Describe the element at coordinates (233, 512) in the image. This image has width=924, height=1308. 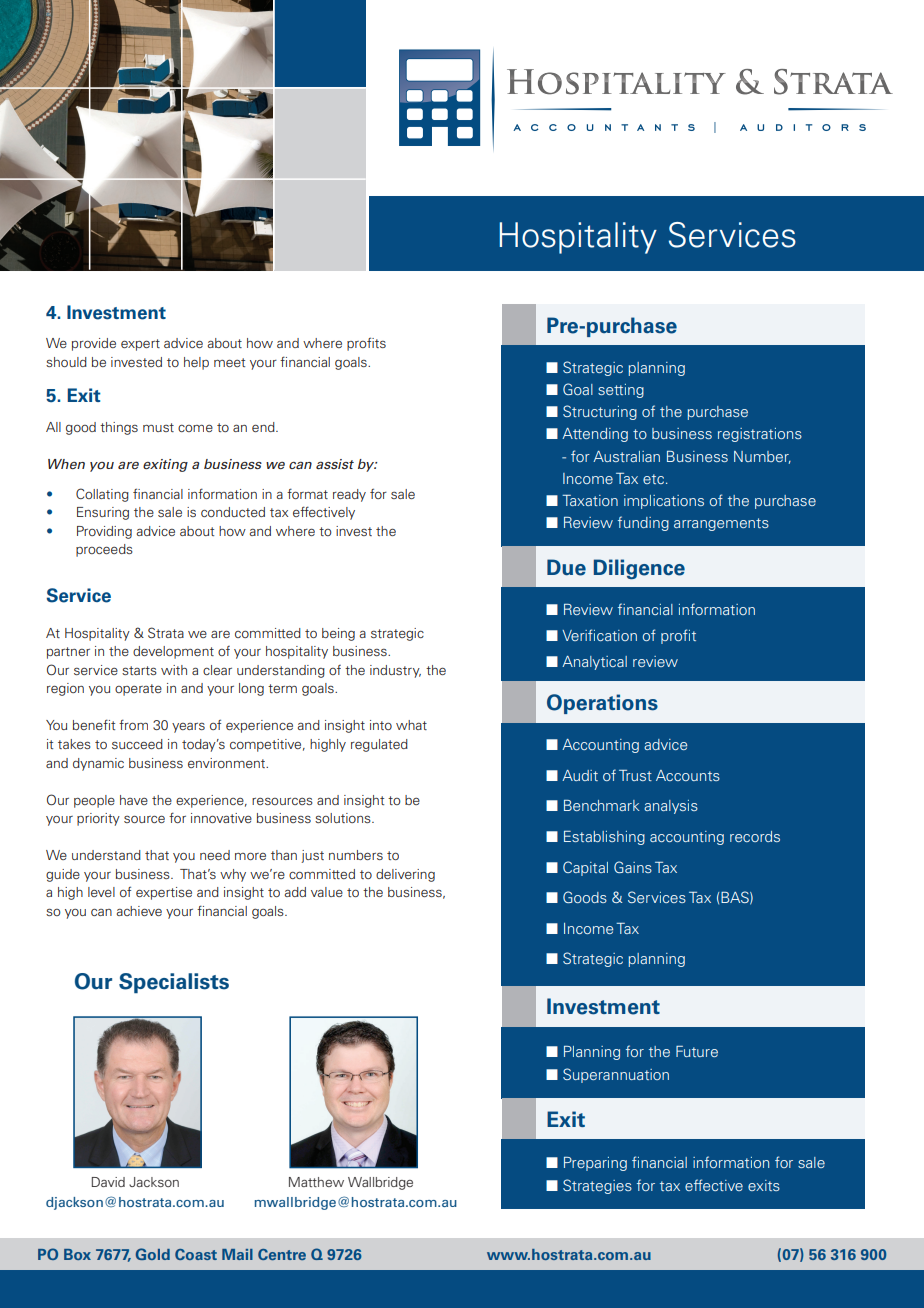
I see `conducted` at that location.
